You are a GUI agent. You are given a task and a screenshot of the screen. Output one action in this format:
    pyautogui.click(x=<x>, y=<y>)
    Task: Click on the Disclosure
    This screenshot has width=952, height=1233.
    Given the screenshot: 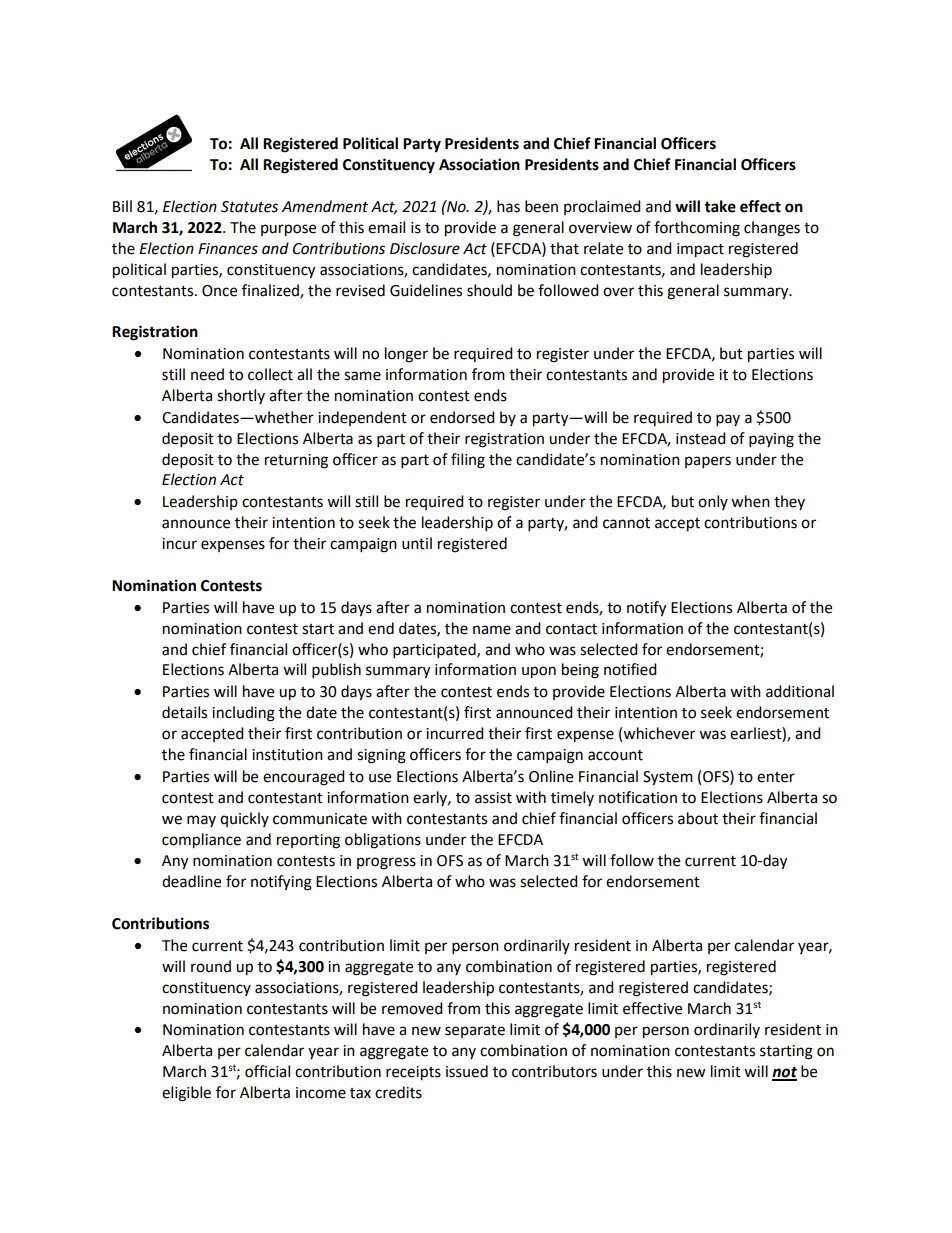 What is the action you would take?
    pyautogui.click(x=425, y=248)
